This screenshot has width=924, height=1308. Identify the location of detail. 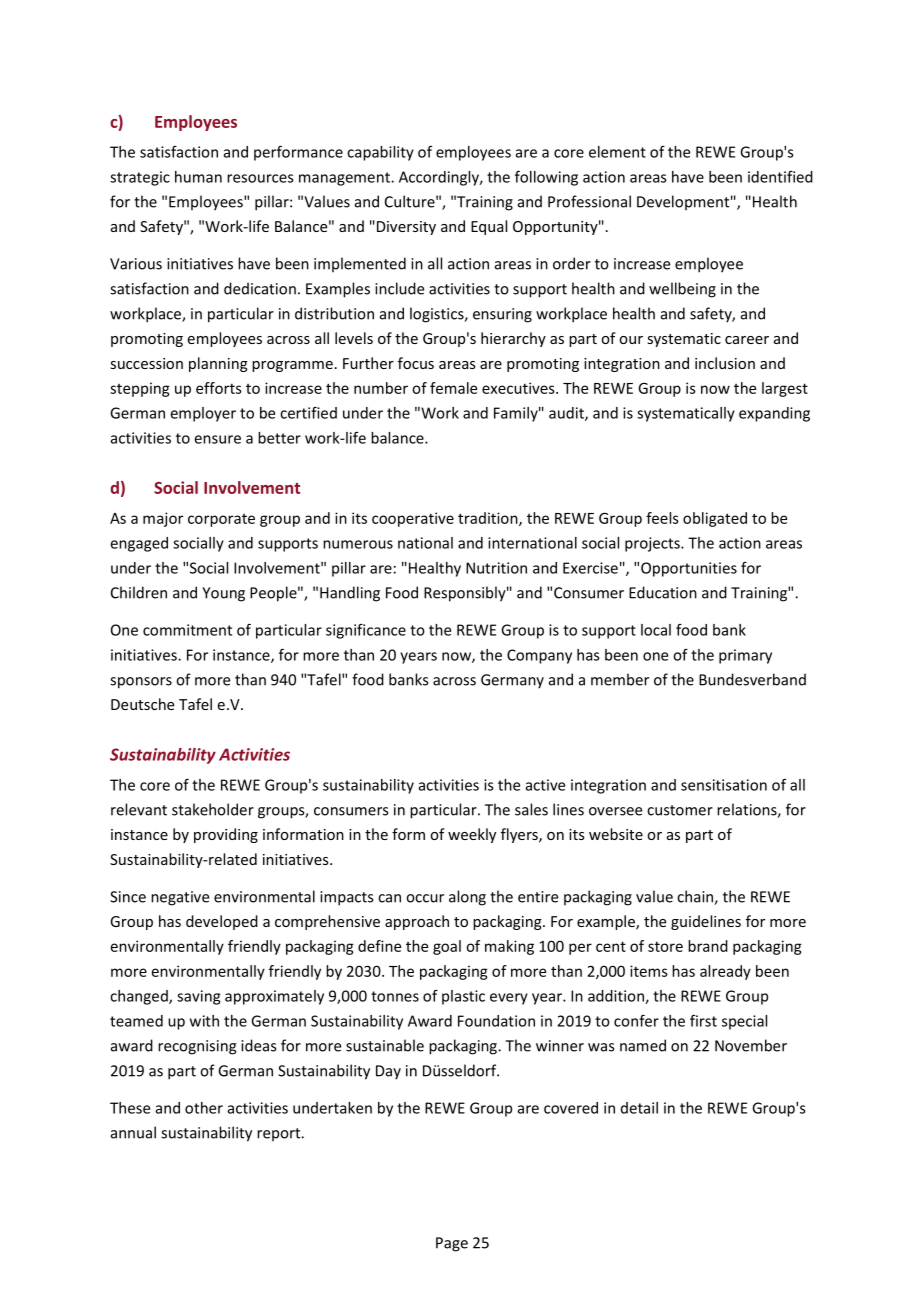
(639, 1108).
